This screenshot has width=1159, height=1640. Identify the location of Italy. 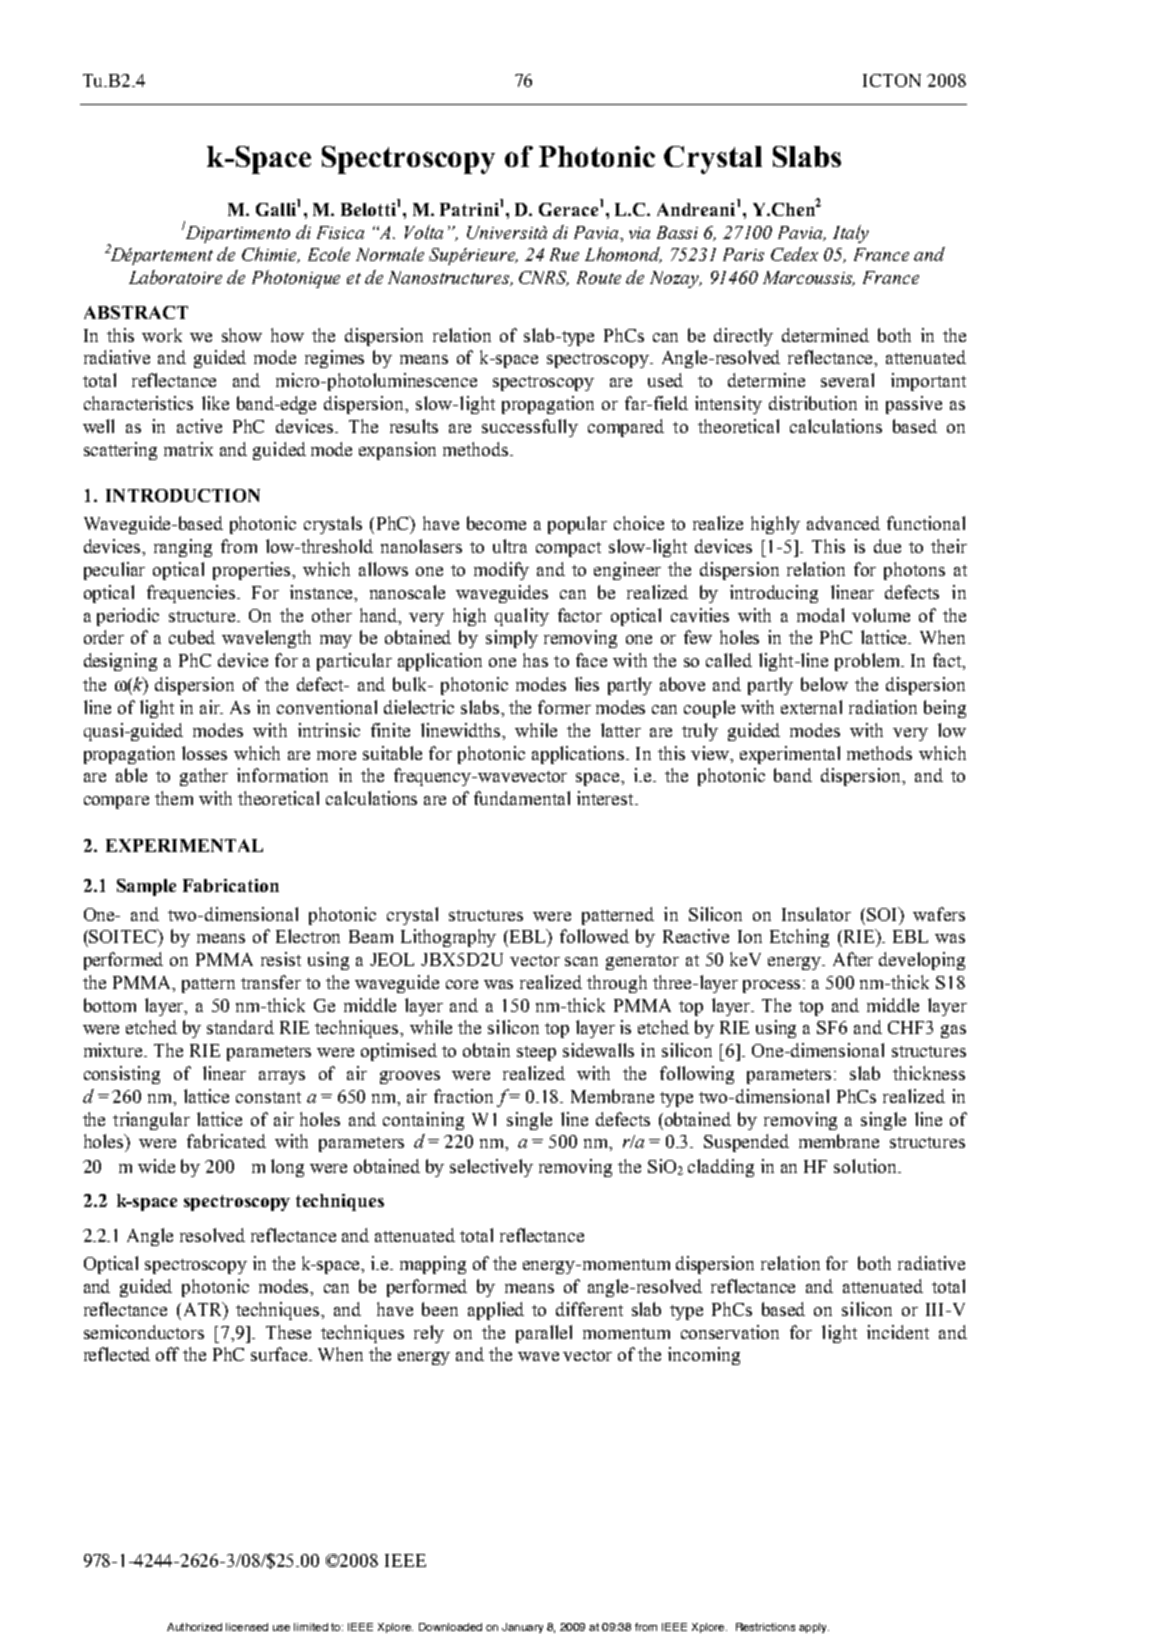
(851, 234).
